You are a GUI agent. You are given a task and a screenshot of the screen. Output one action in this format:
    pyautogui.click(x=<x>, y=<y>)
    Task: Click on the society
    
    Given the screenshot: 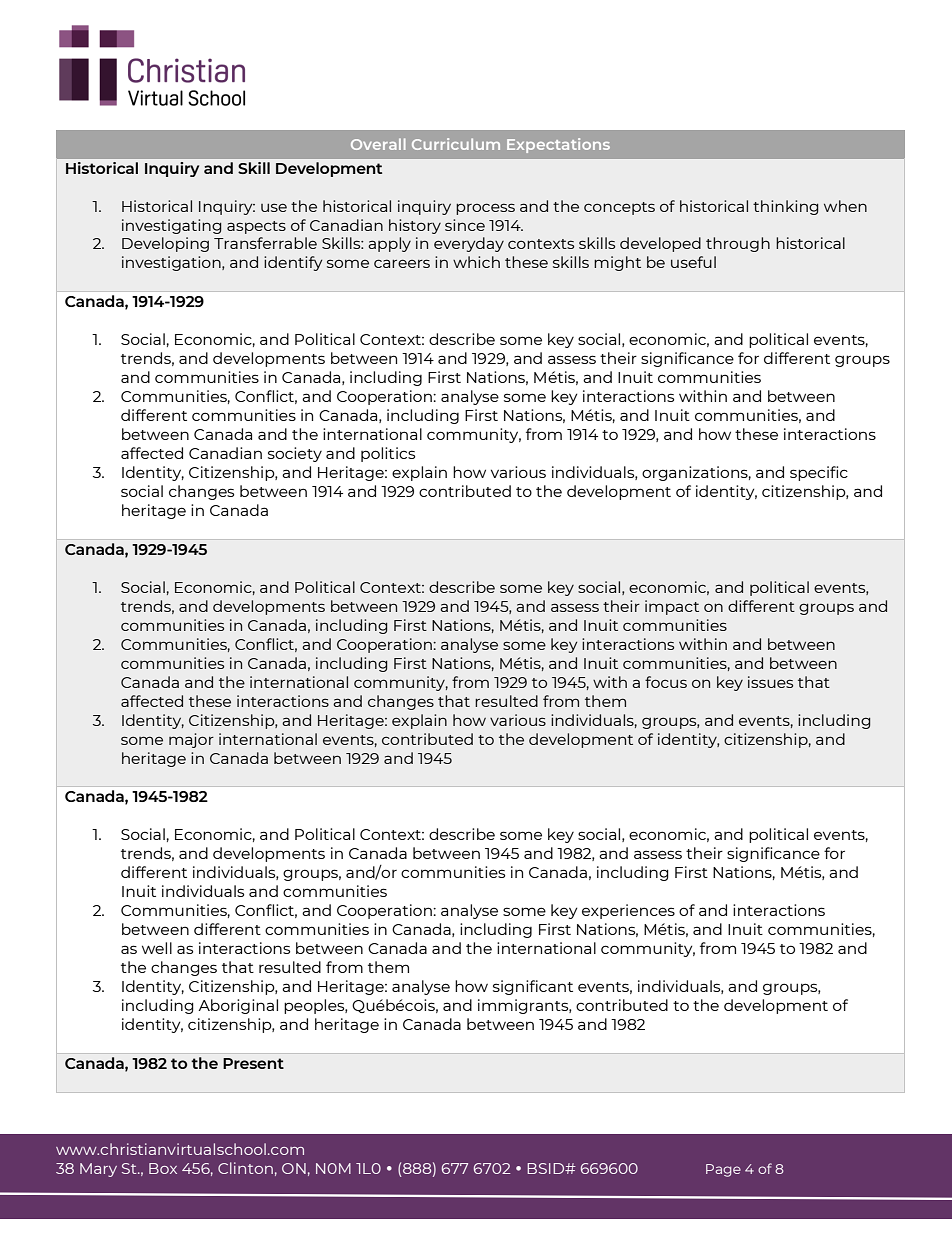 What is the action you would take?
    pyautogui.click(x=295, y=454)
